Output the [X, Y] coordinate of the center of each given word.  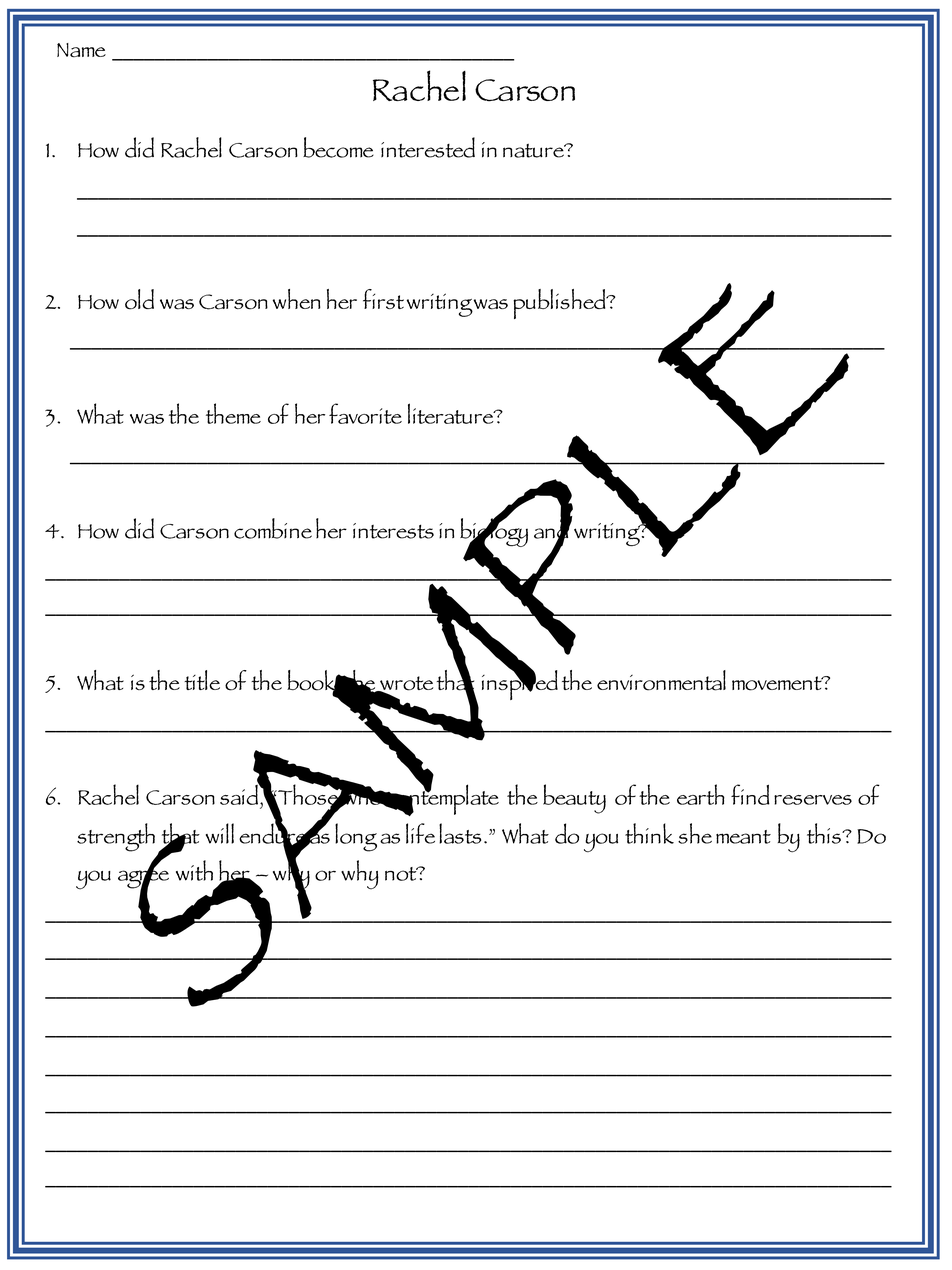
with [194, 870]
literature [452, 413]
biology [494, 532]
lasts [460, 833]
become [338, 147]
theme [233, 413]
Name [81, 50]
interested [428, 147]
